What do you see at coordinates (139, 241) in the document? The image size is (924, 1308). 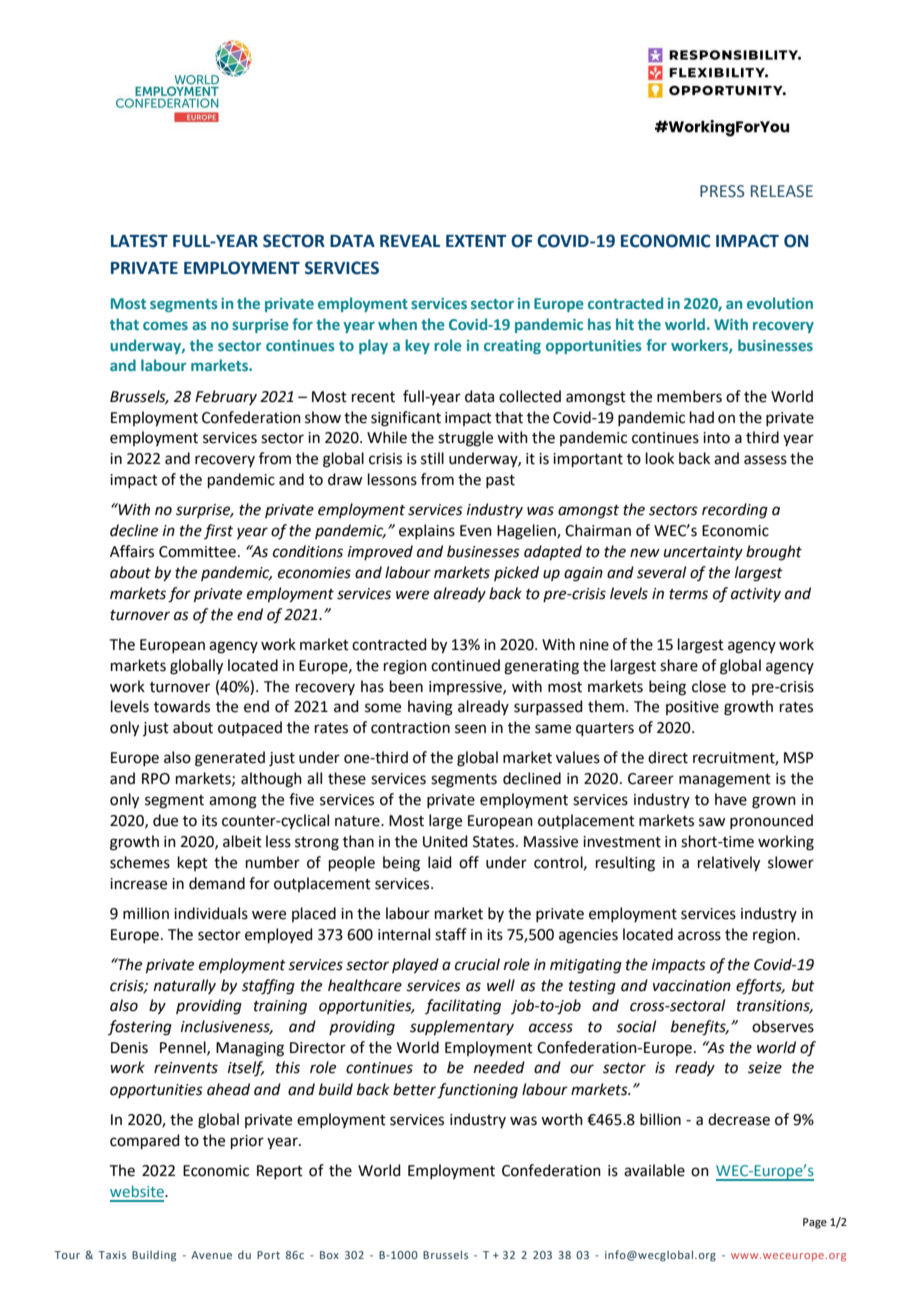 I see `LATEST` at bounding box center [139, 241].
